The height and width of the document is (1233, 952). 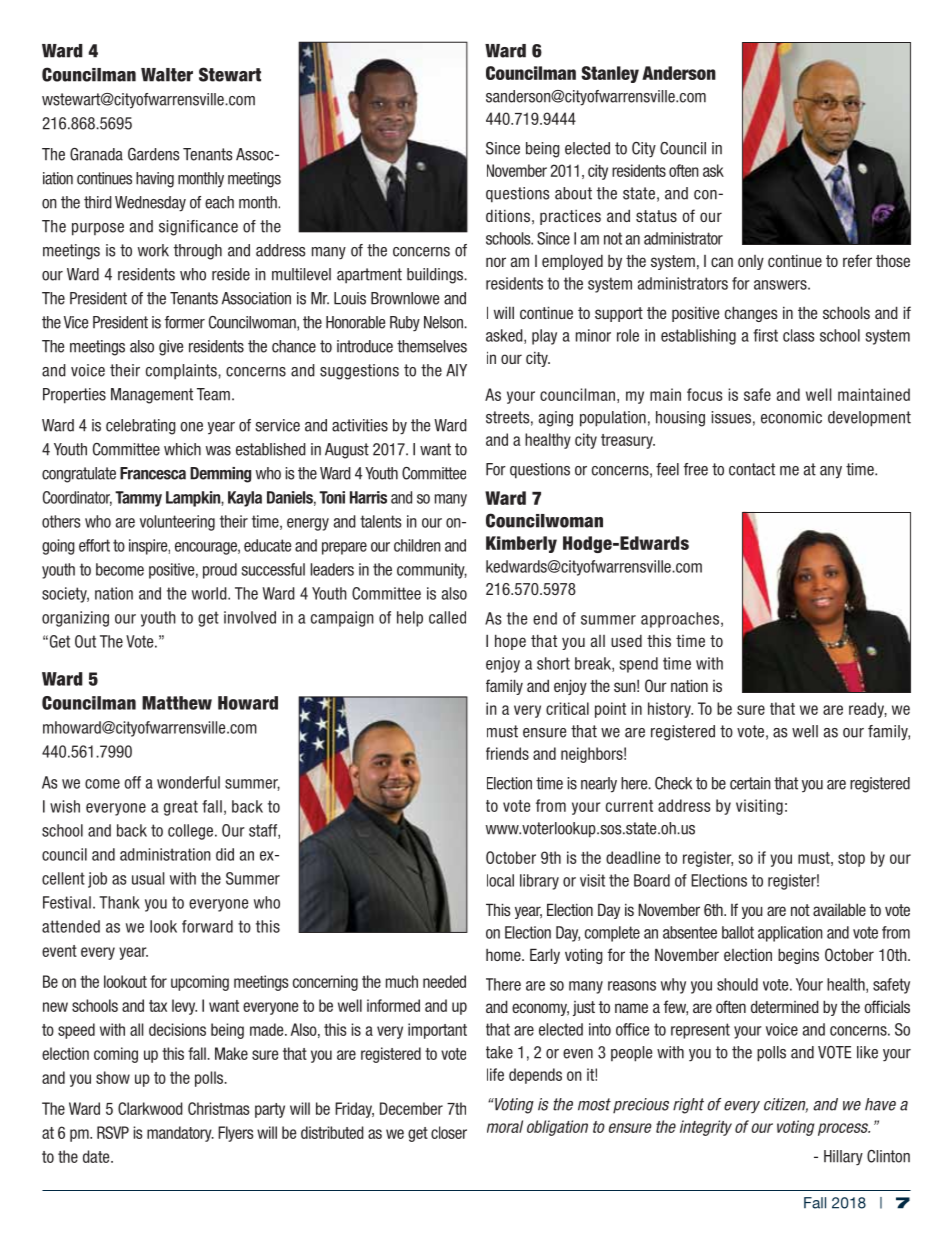 What do you see at coordinates (210, 593) in the document?
I see `world` at bounding box center [210, 593].
